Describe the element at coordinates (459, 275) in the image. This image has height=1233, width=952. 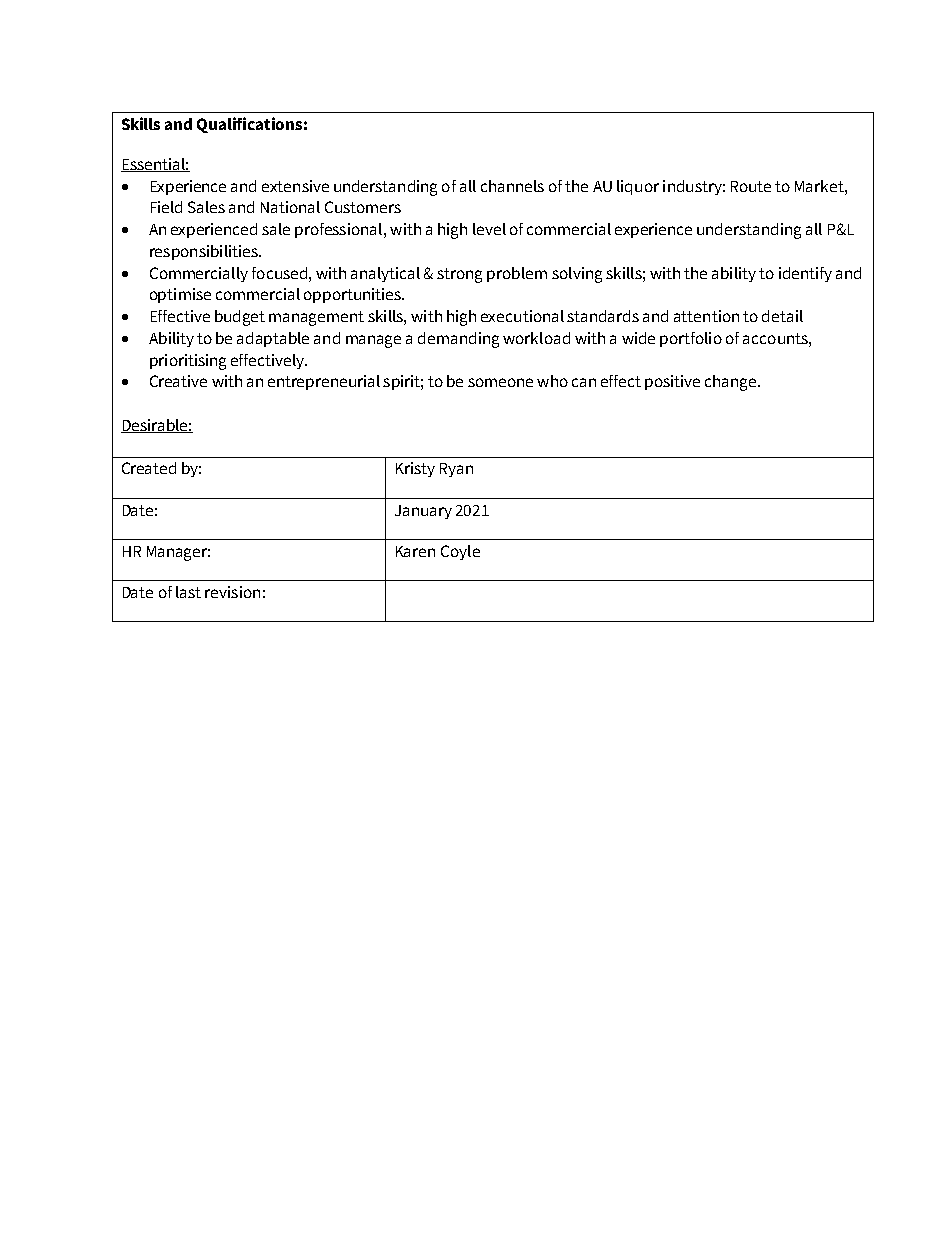
I see `strong` at that location.
